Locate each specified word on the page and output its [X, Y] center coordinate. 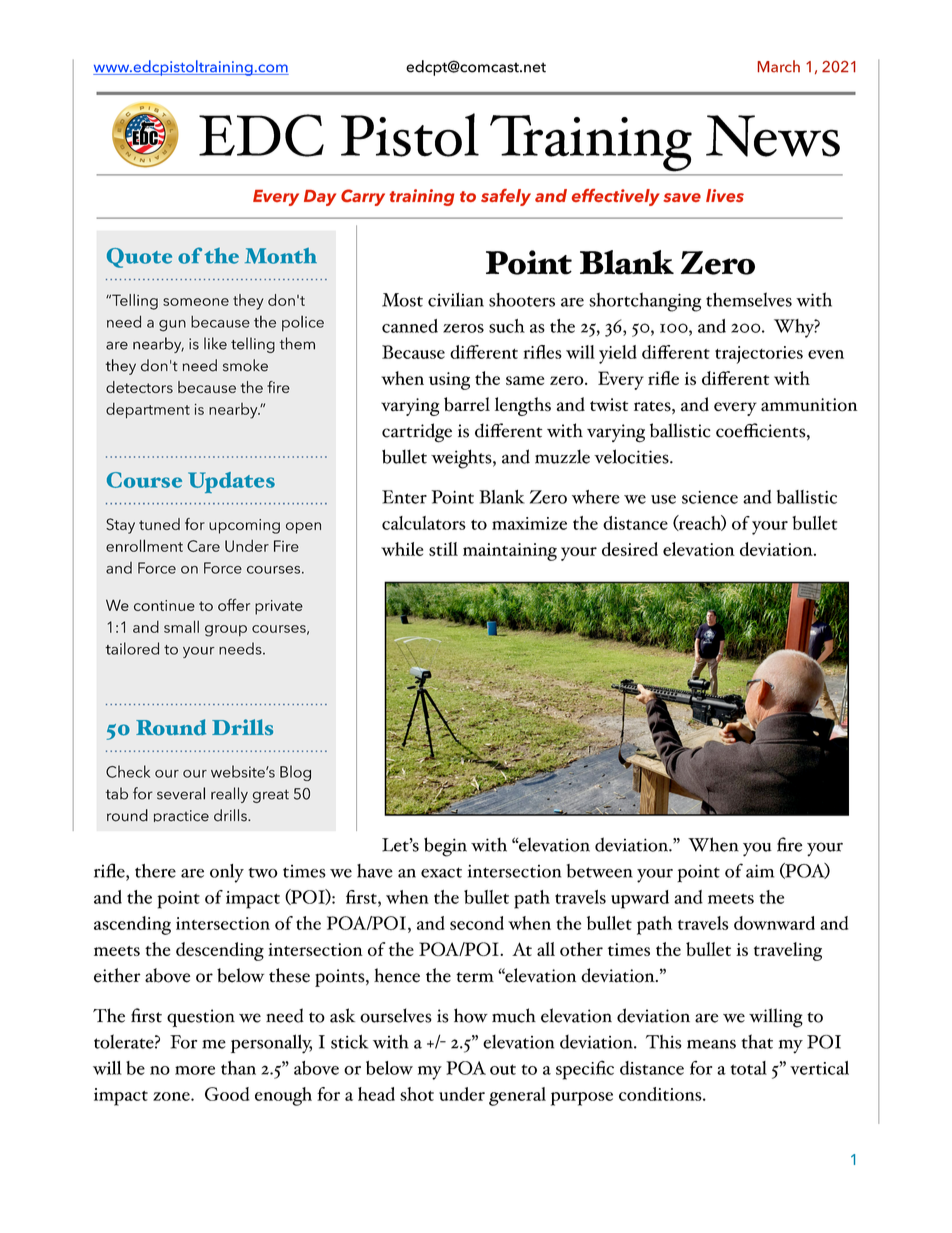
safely [506, 197]
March [779, 66]
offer [234, 604]
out [503, 1069]
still [443, 549]
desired [630, 549]
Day [320, 198]
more [195, 1070]
